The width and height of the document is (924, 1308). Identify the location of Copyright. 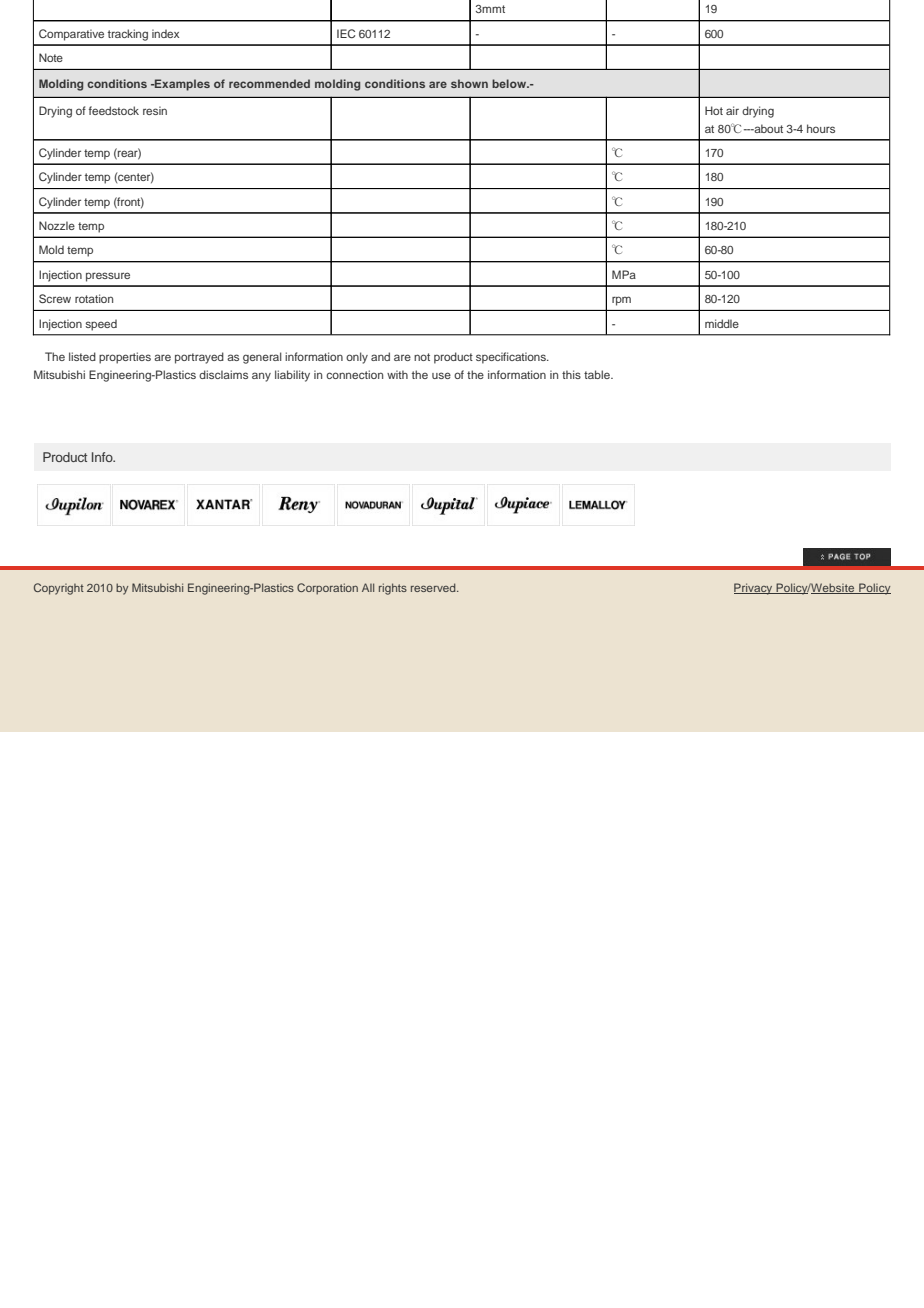
(59, 589).
